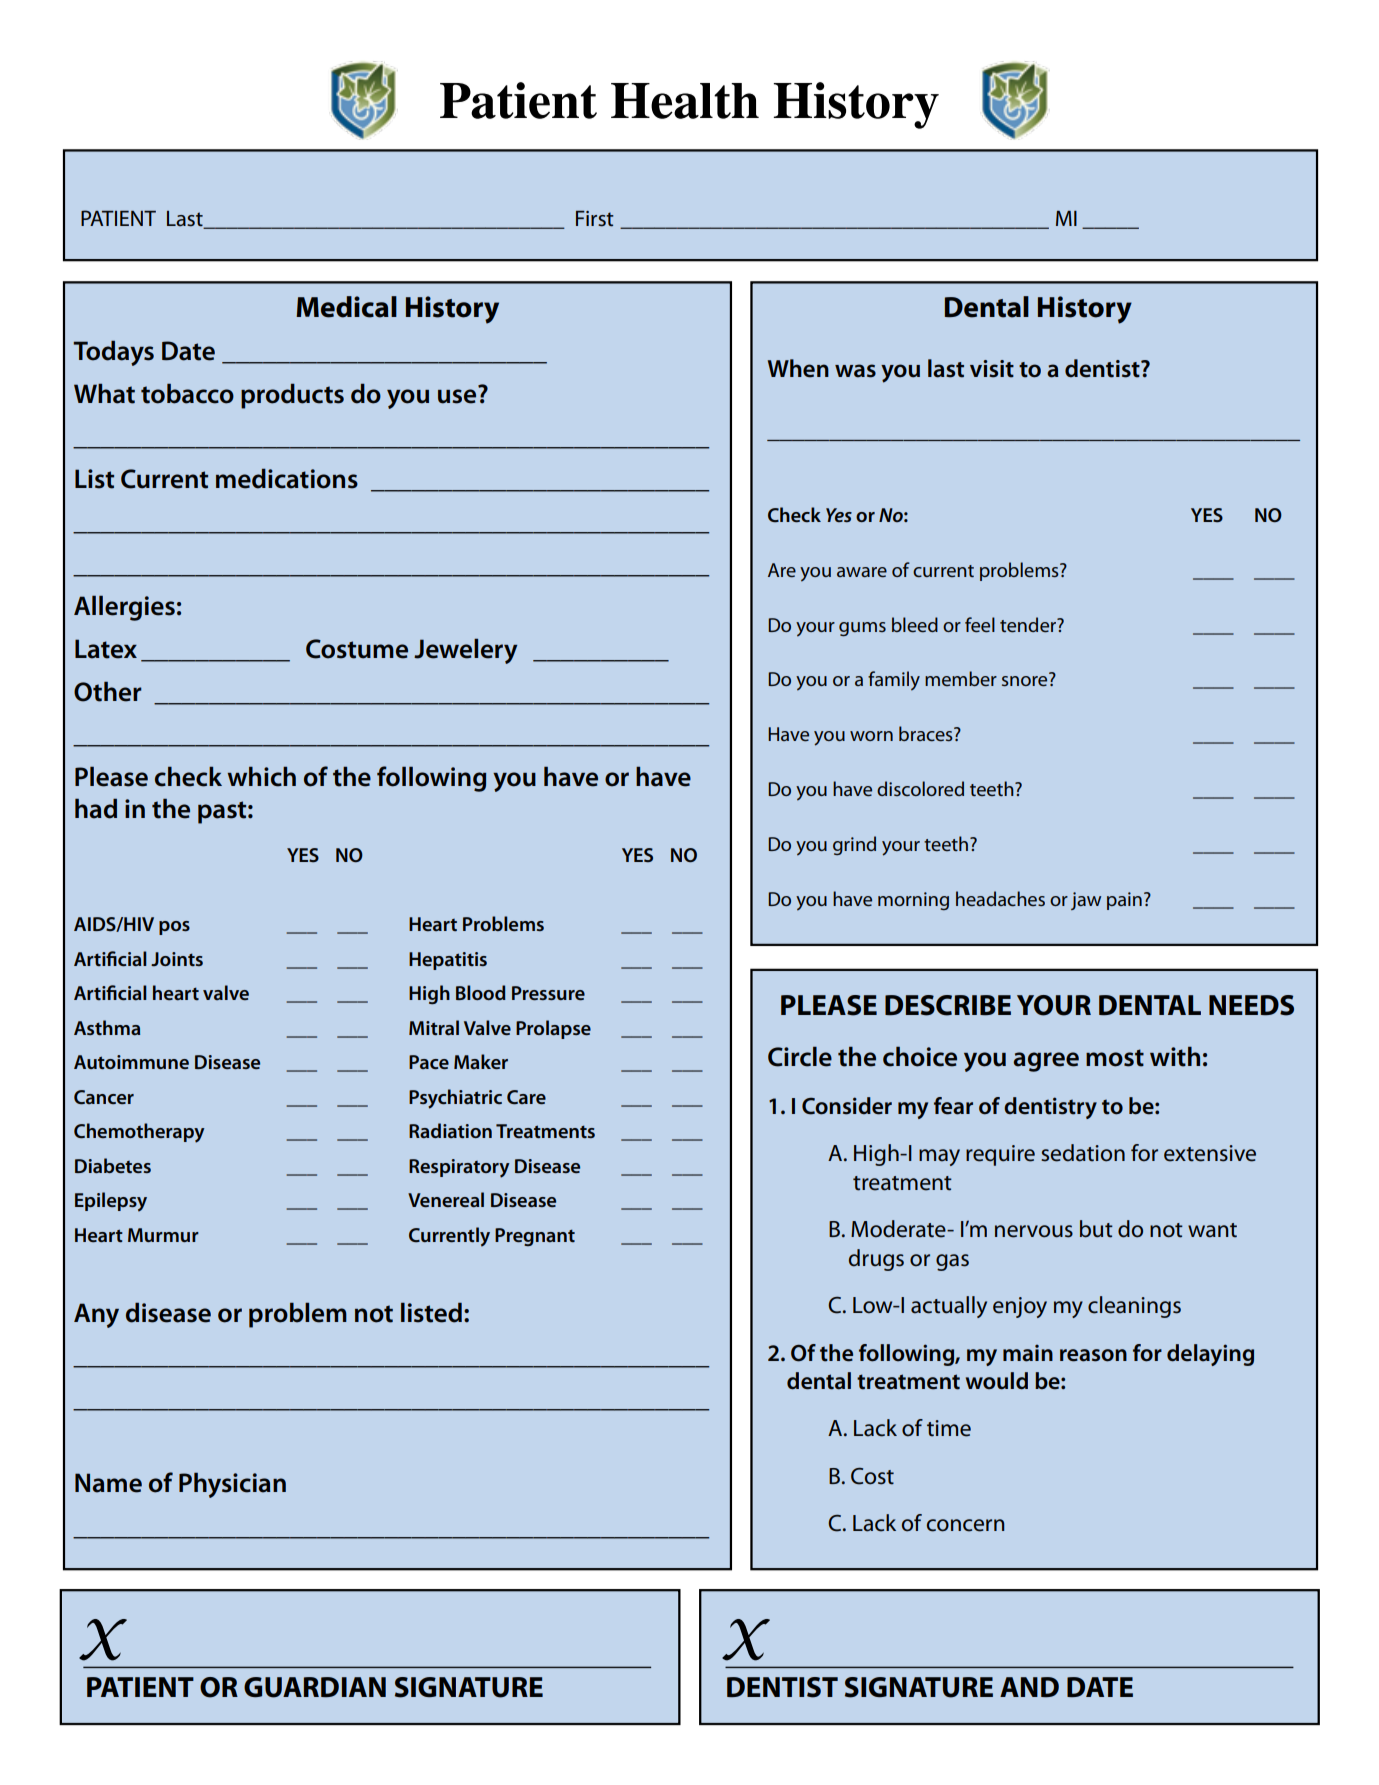 Image resolution: width=1379 pixels, height=1785 pixels. I want to click on tobacco, so click(187, 393).
